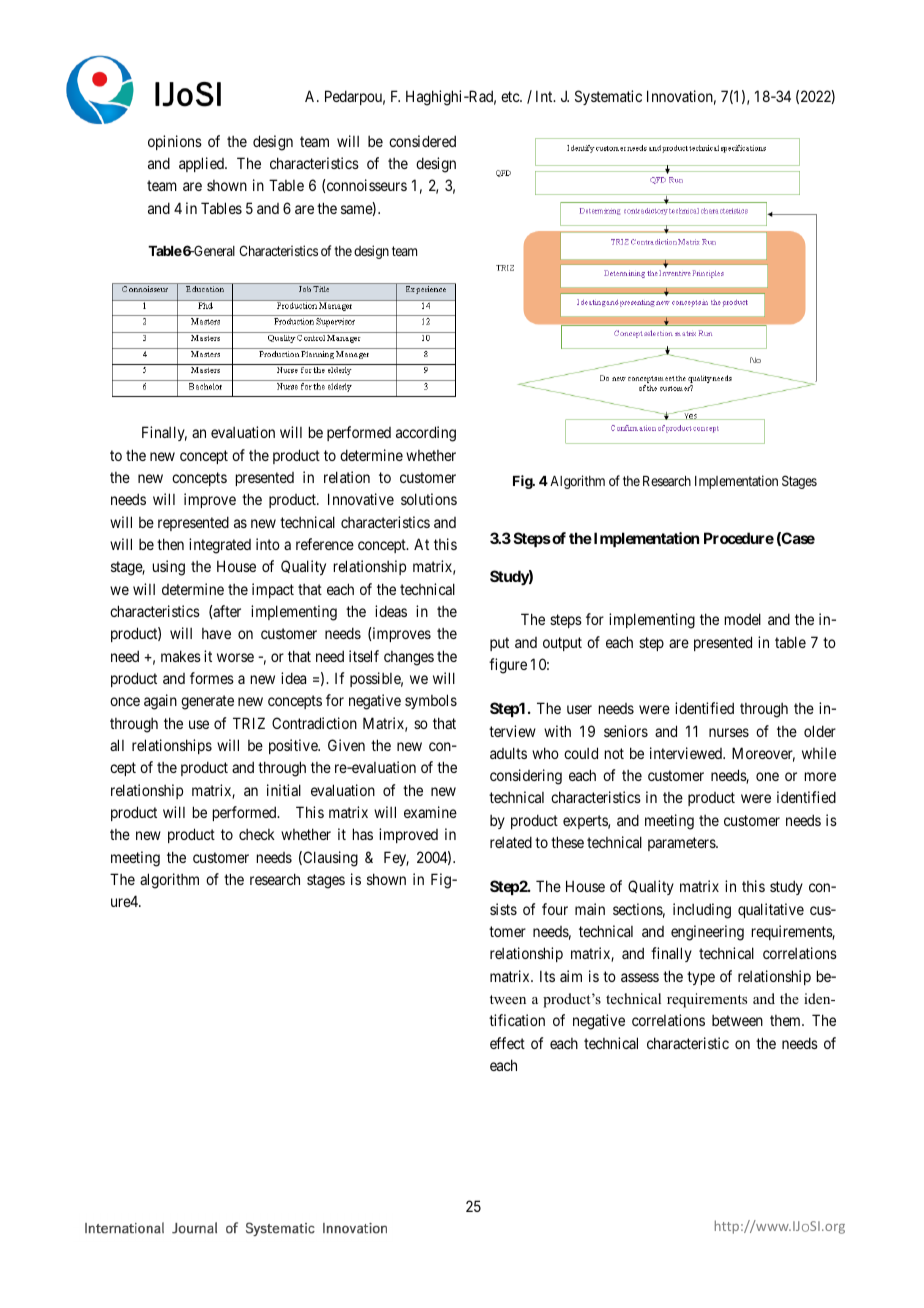 The height and width of the screenshot is (1308, 924). What do you see at coordinates (422, 141) in the screenshot?
I see `considered` at bounding box center [422, 141].
